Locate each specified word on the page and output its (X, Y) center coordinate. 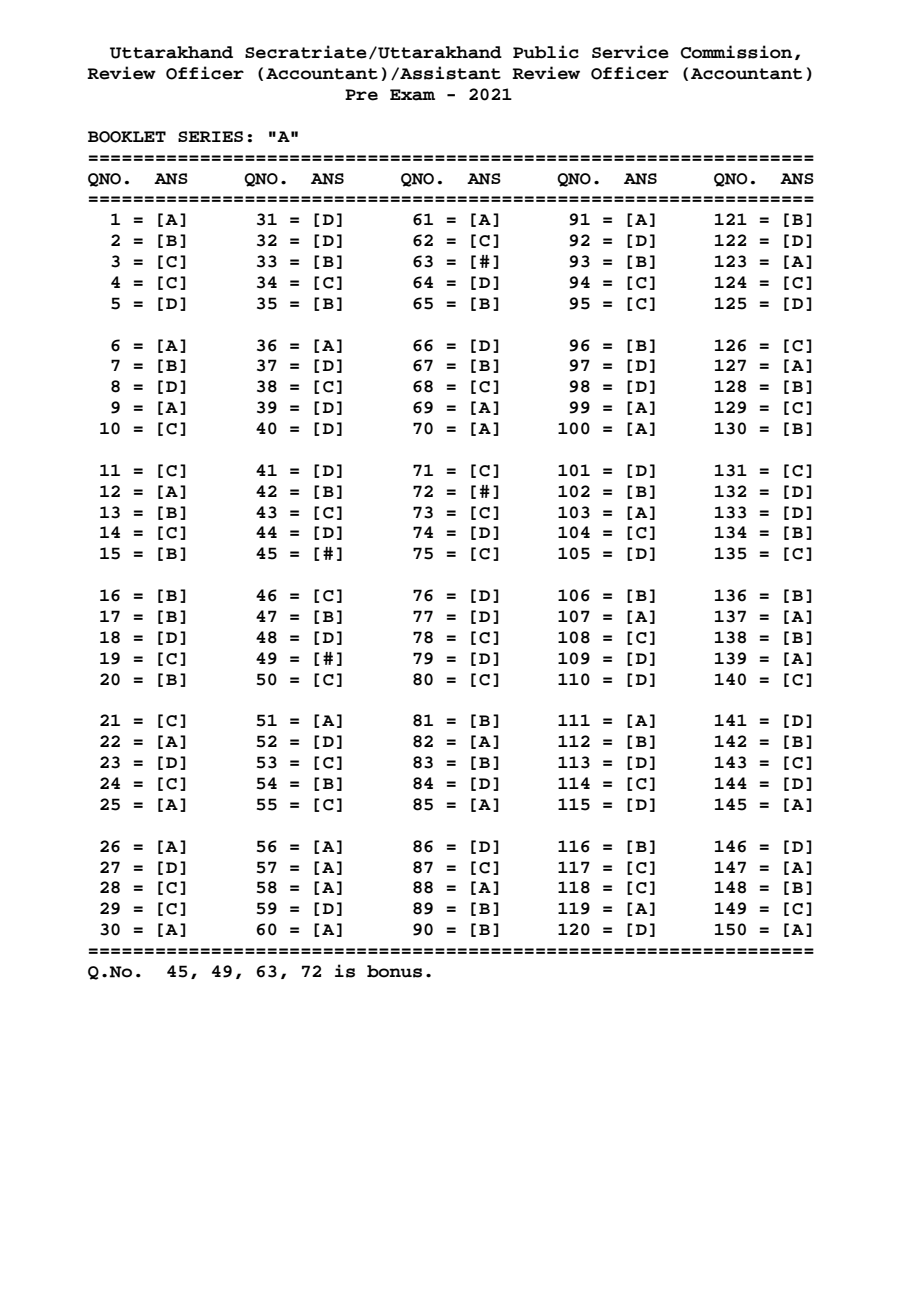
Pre (361, 95)
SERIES (210, 136)
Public (546, 52)
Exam (412, 95)
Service (630, 52)
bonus (394, 971)
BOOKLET (127, 137)
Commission (736, 52)
